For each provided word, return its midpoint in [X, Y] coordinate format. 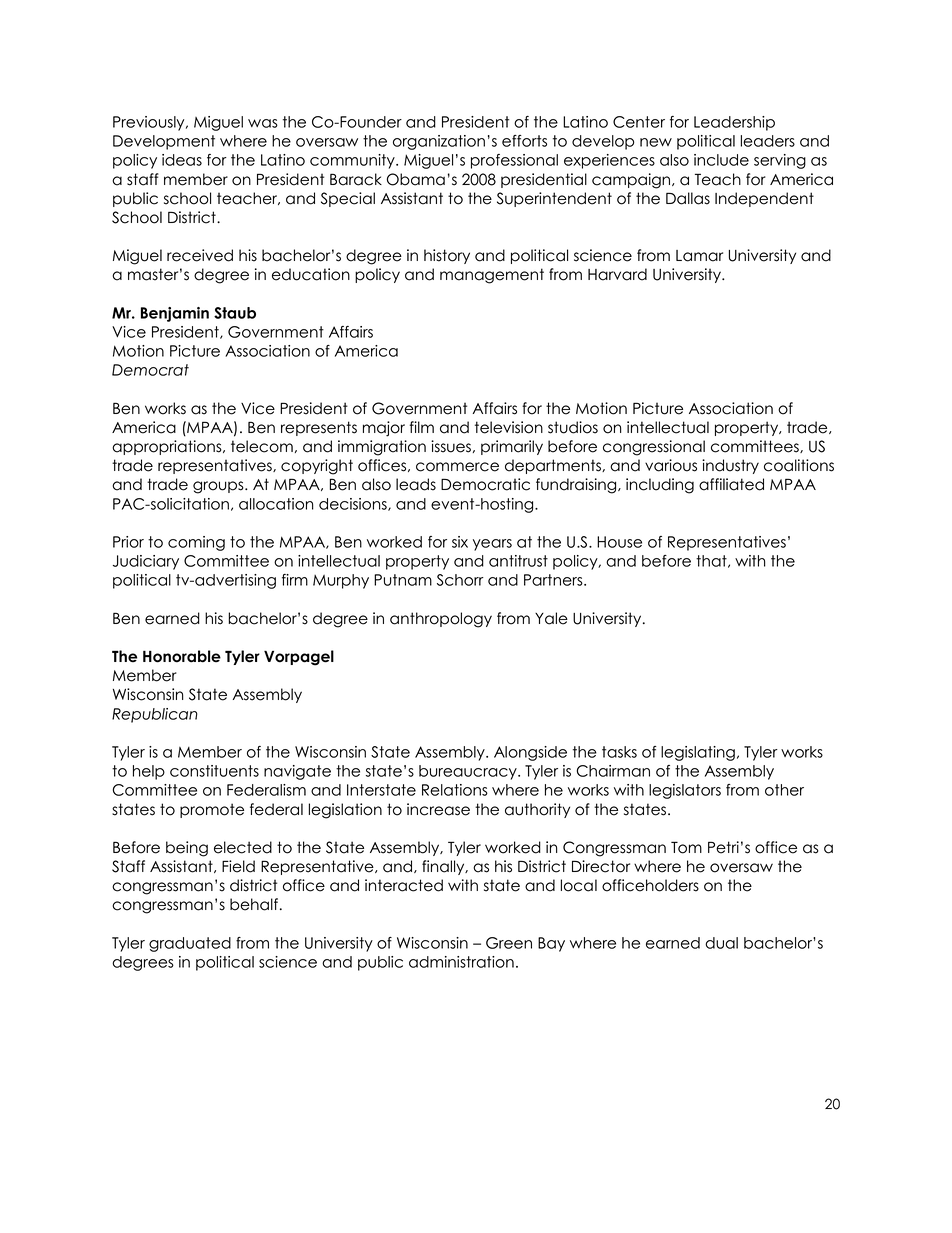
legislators [685, 791]
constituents [214, 771]
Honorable [182, 656]
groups [219, 487]
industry [730, 466]
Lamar [699, 256]
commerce [457, 467]
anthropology [441, 620]
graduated [190, 944]
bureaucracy [469, 772]
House [619, 542]
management [492, 276]
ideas [182, 160]
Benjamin [175, 314]
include [721, 160]
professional [514, 161]
